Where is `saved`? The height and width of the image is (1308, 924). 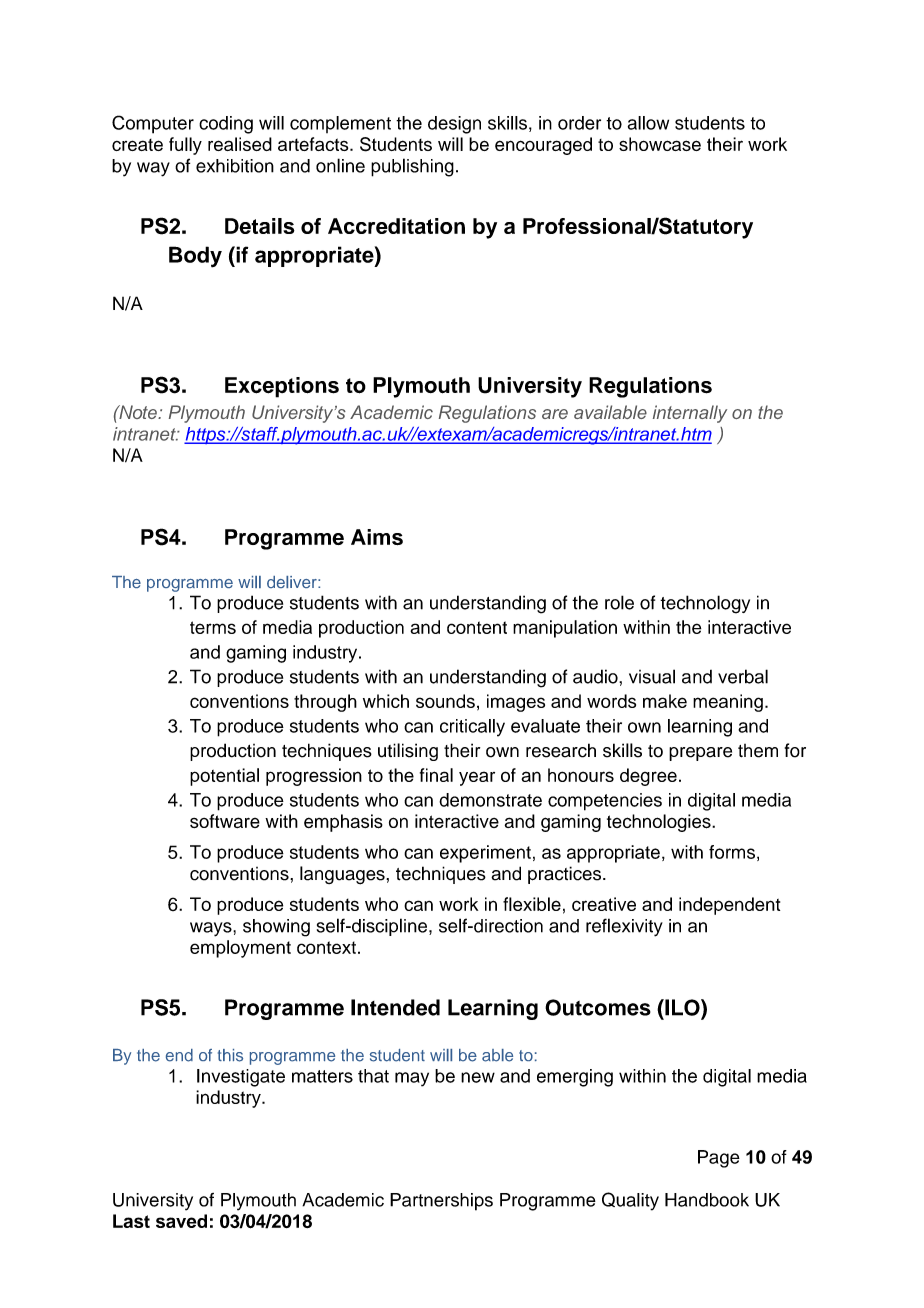 saved is located at coordinates (181, 1221).
